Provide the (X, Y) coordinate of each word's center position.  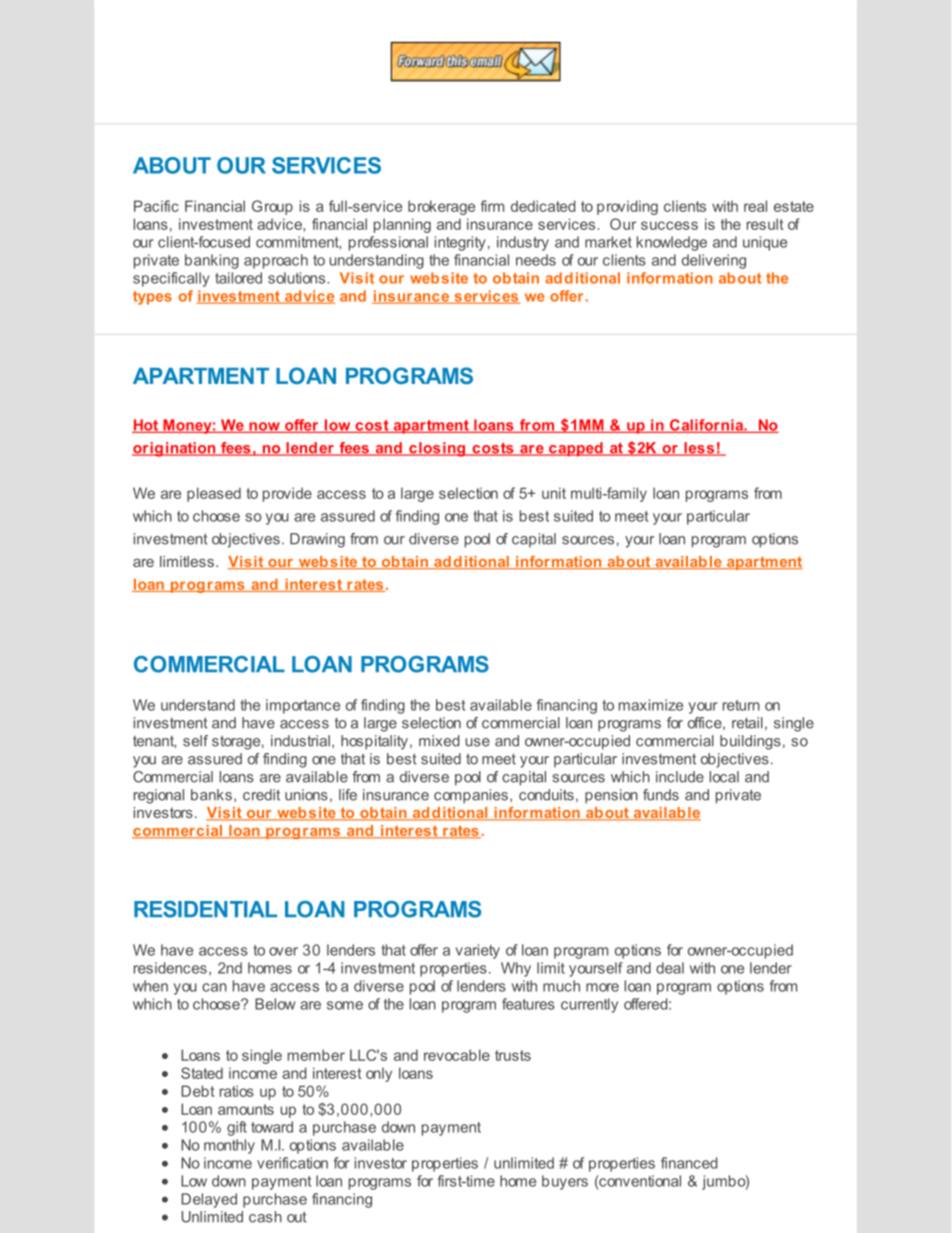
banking (212, 261)
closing (437, 449)
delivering (714, 261)
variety (478, 951)
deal (670, 968)
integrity (460, 243)
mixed (439, 741)
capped (576, 449)
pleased (214, 494)
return (741, 705)
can (214, 987)
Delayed (209, 1200)
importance (303, 706)
